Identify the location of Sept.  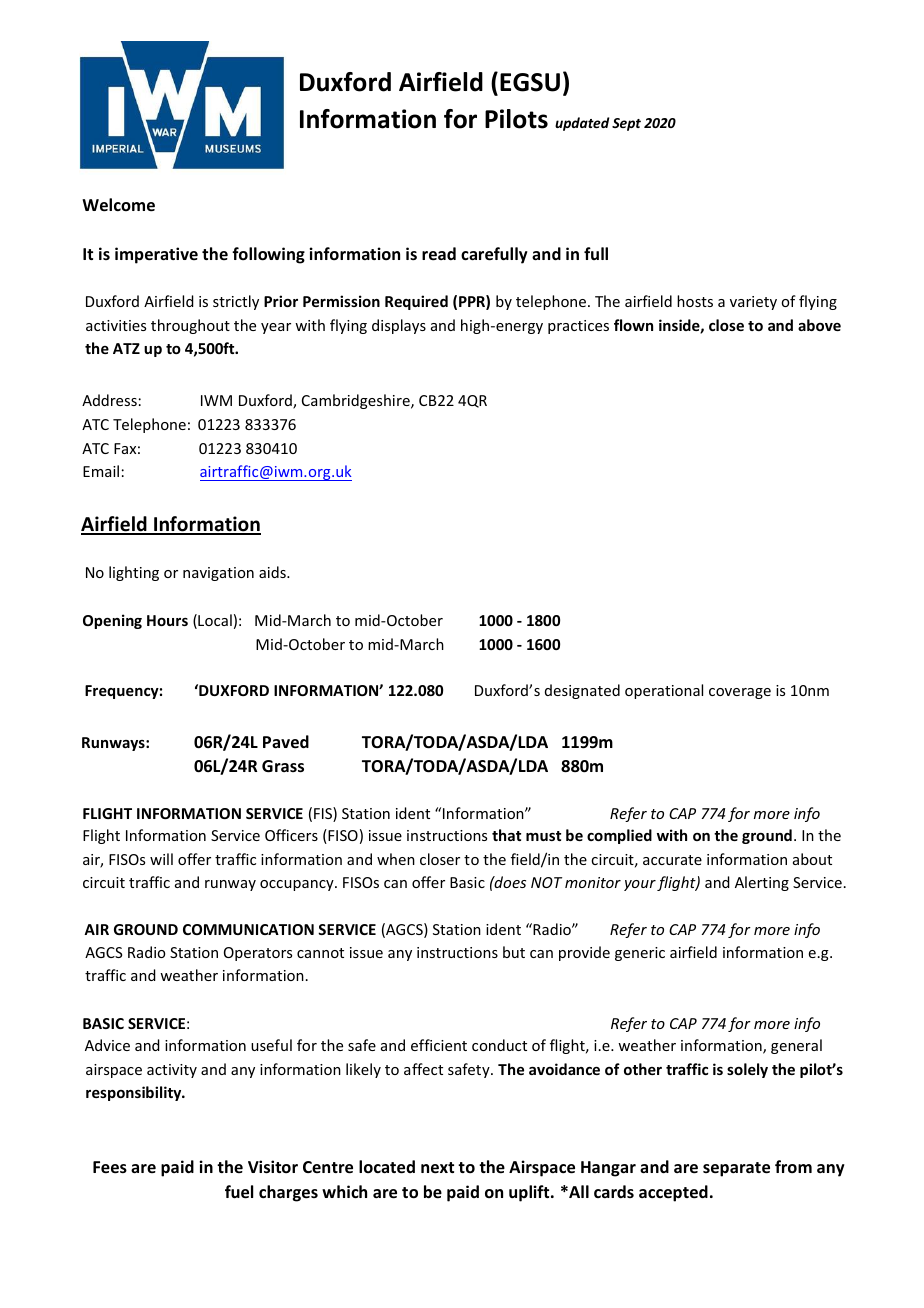
(626, 124).
